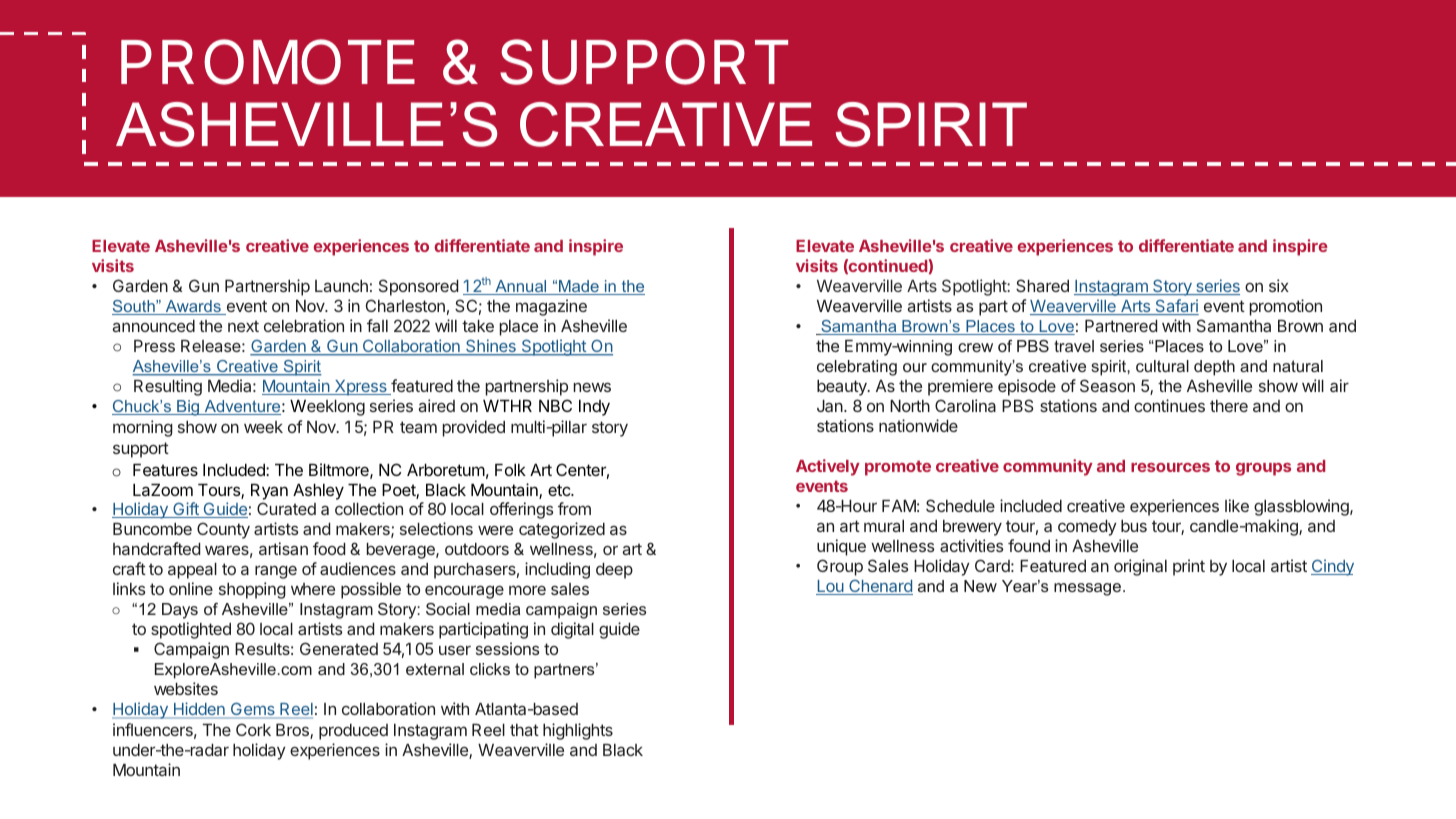  I want to click on Actively, so click(828, 467).
